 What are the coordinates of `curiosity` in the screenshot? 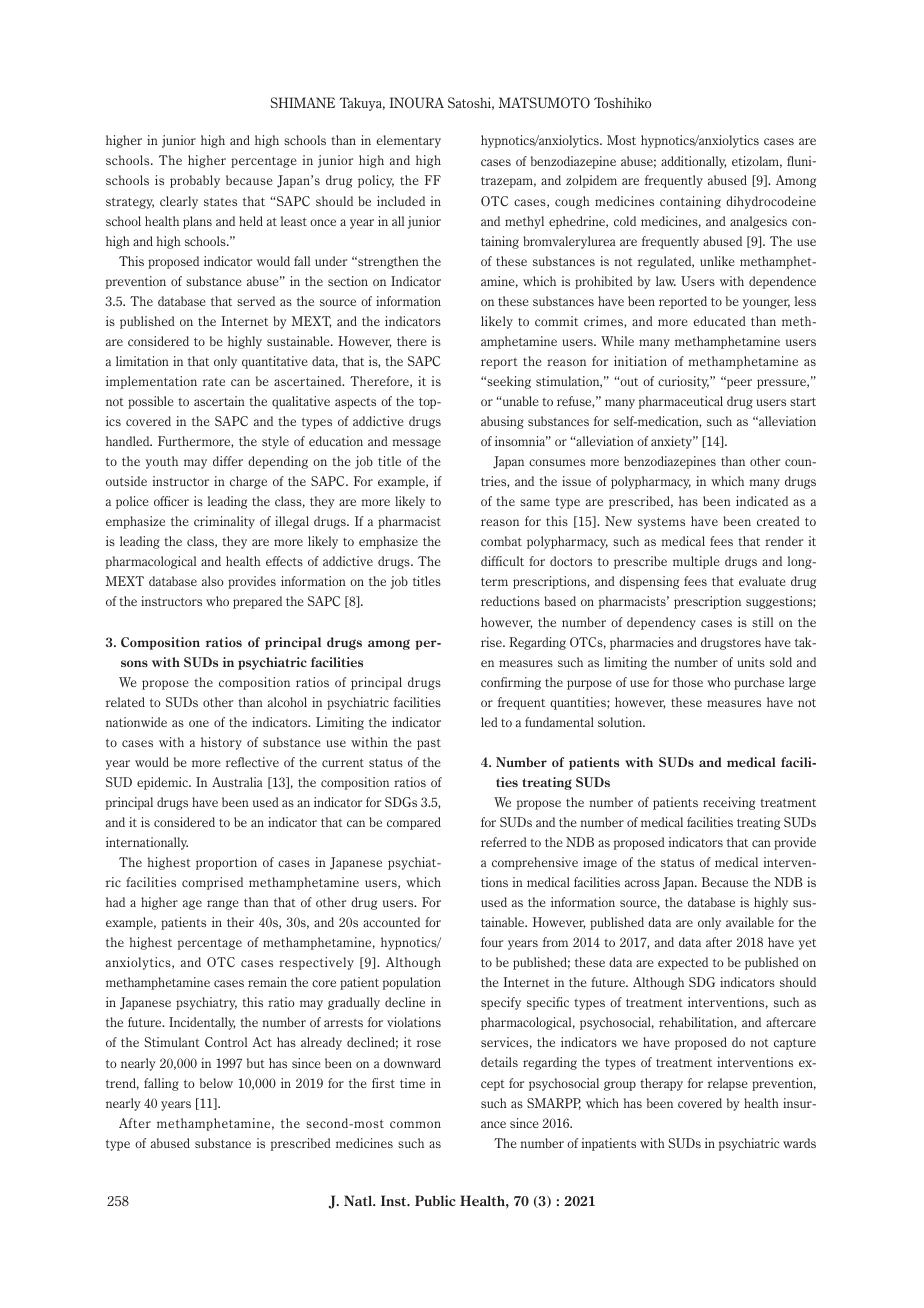 It's located at (683, 382).
